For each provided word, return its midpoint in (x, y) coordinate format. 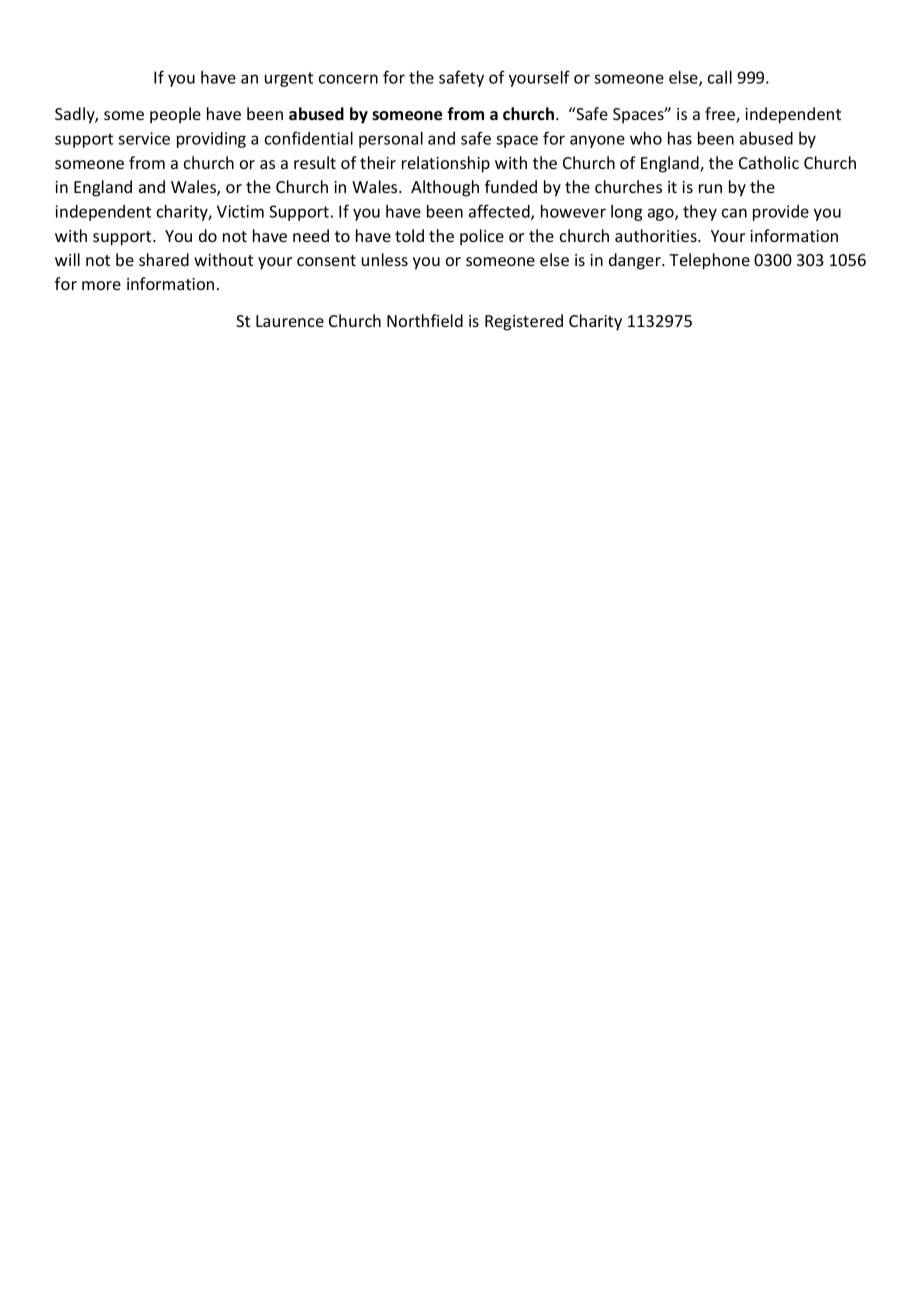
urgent (289, 79)
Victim (240, 211)
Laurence (290, 321)
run (710, 188)
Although (445, 188)
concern (348, 79)
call (720, 77)
